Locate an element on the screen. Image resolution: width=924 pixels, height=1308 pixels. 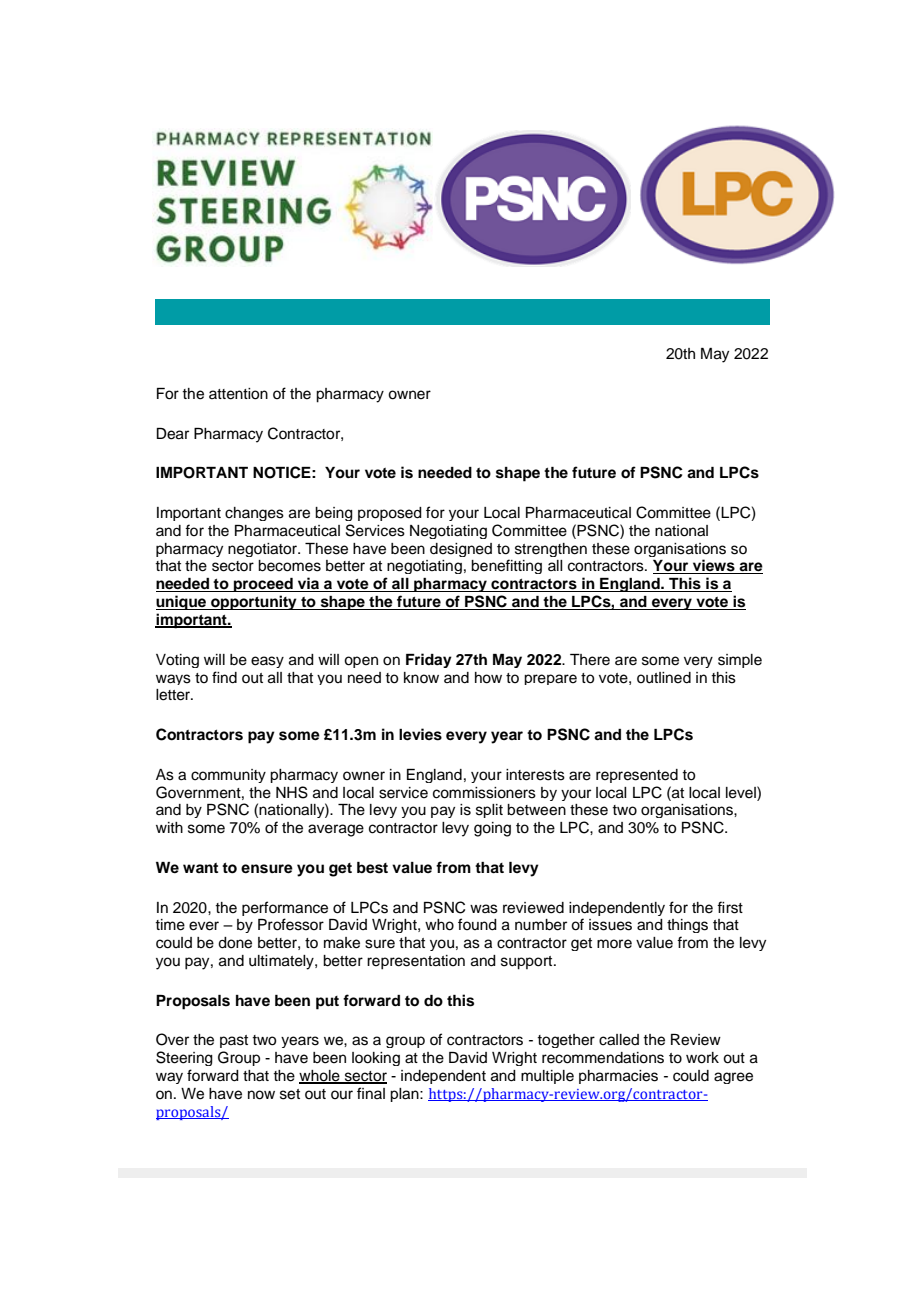
work is located at coordinates (702, 1058).
